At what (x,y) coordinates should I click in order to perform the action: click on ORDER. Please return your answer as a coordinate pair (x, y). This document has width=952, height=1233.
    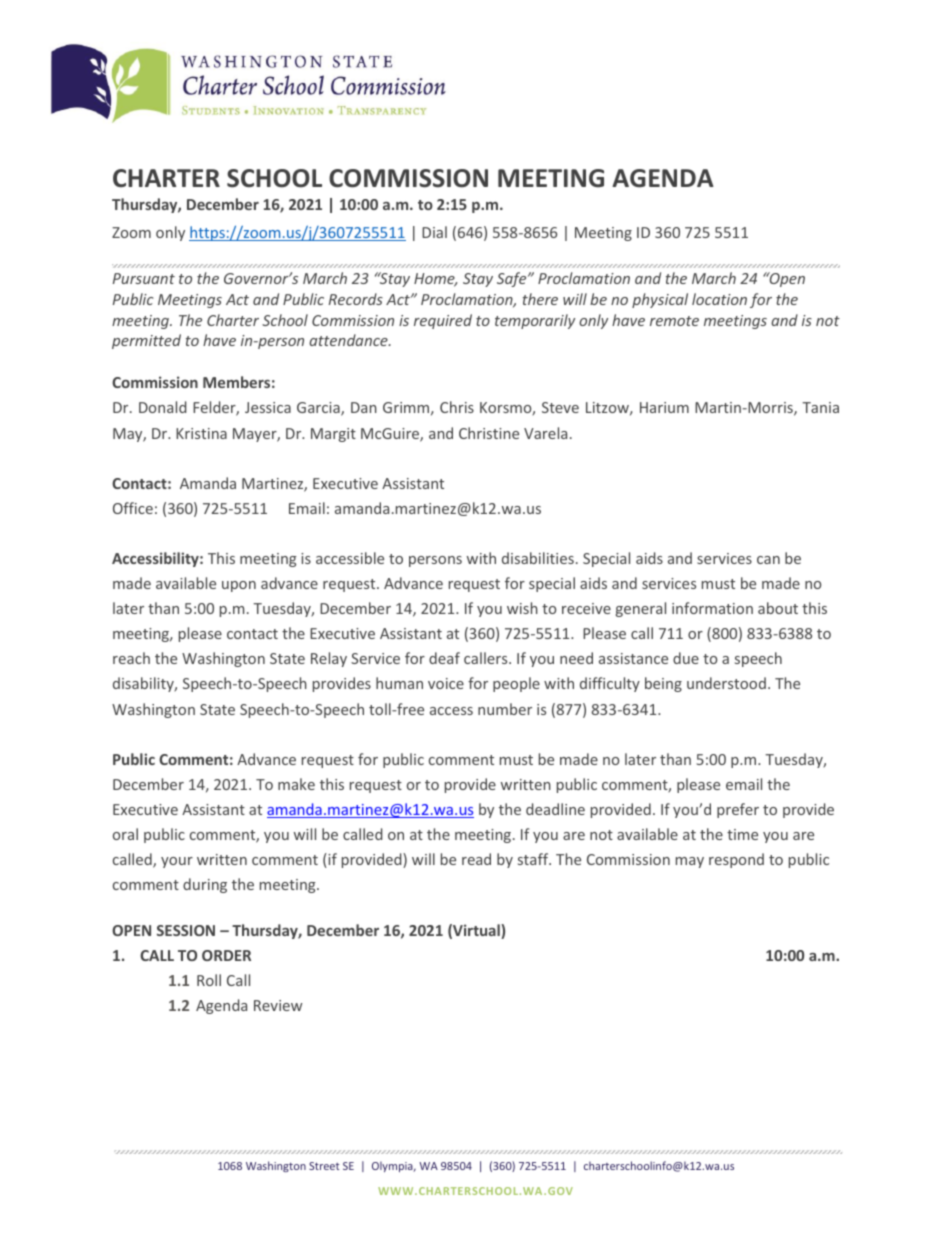
    Looking at the image, I should click on (226, 955).
